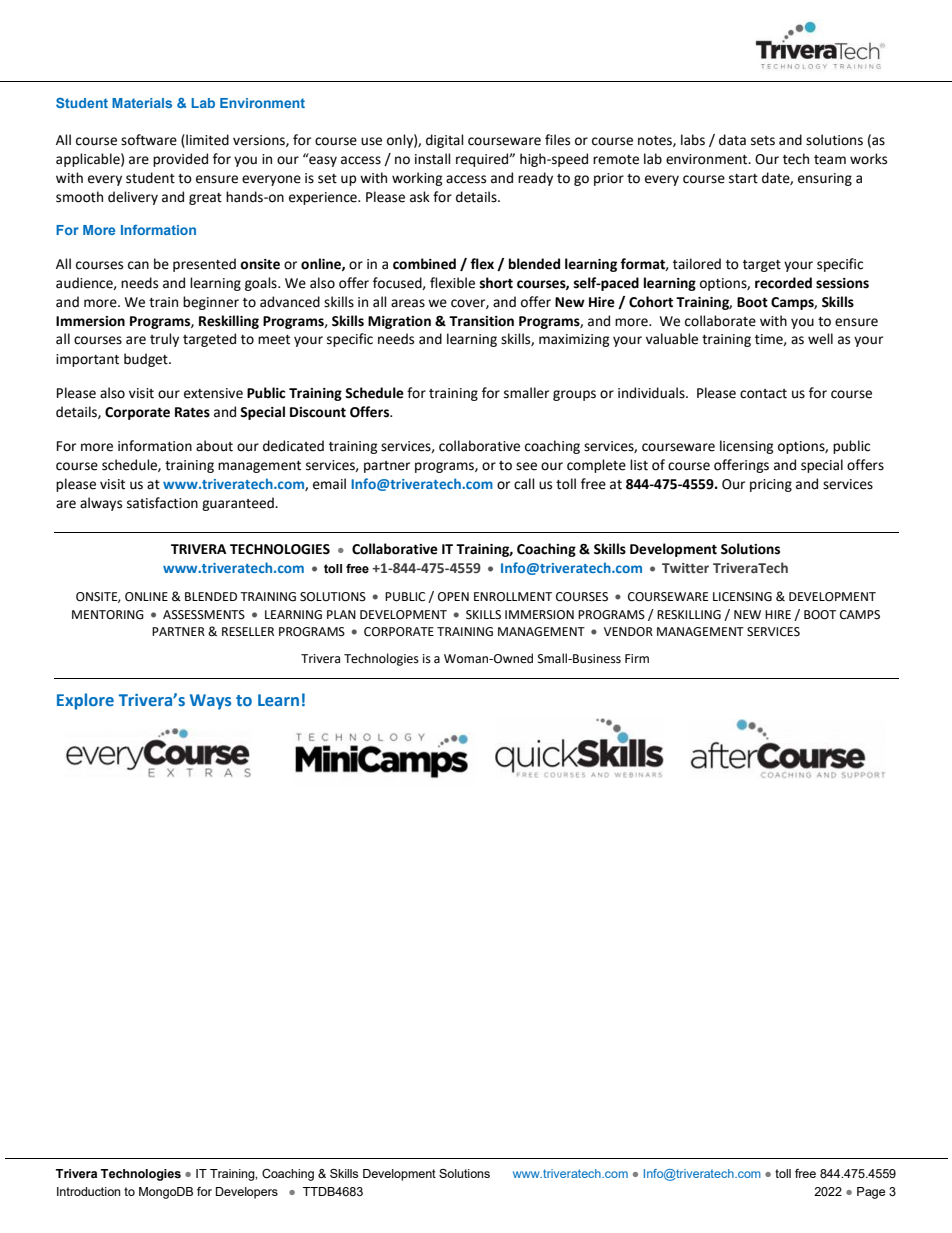  I want to click on Page, so click(871, 1193).
